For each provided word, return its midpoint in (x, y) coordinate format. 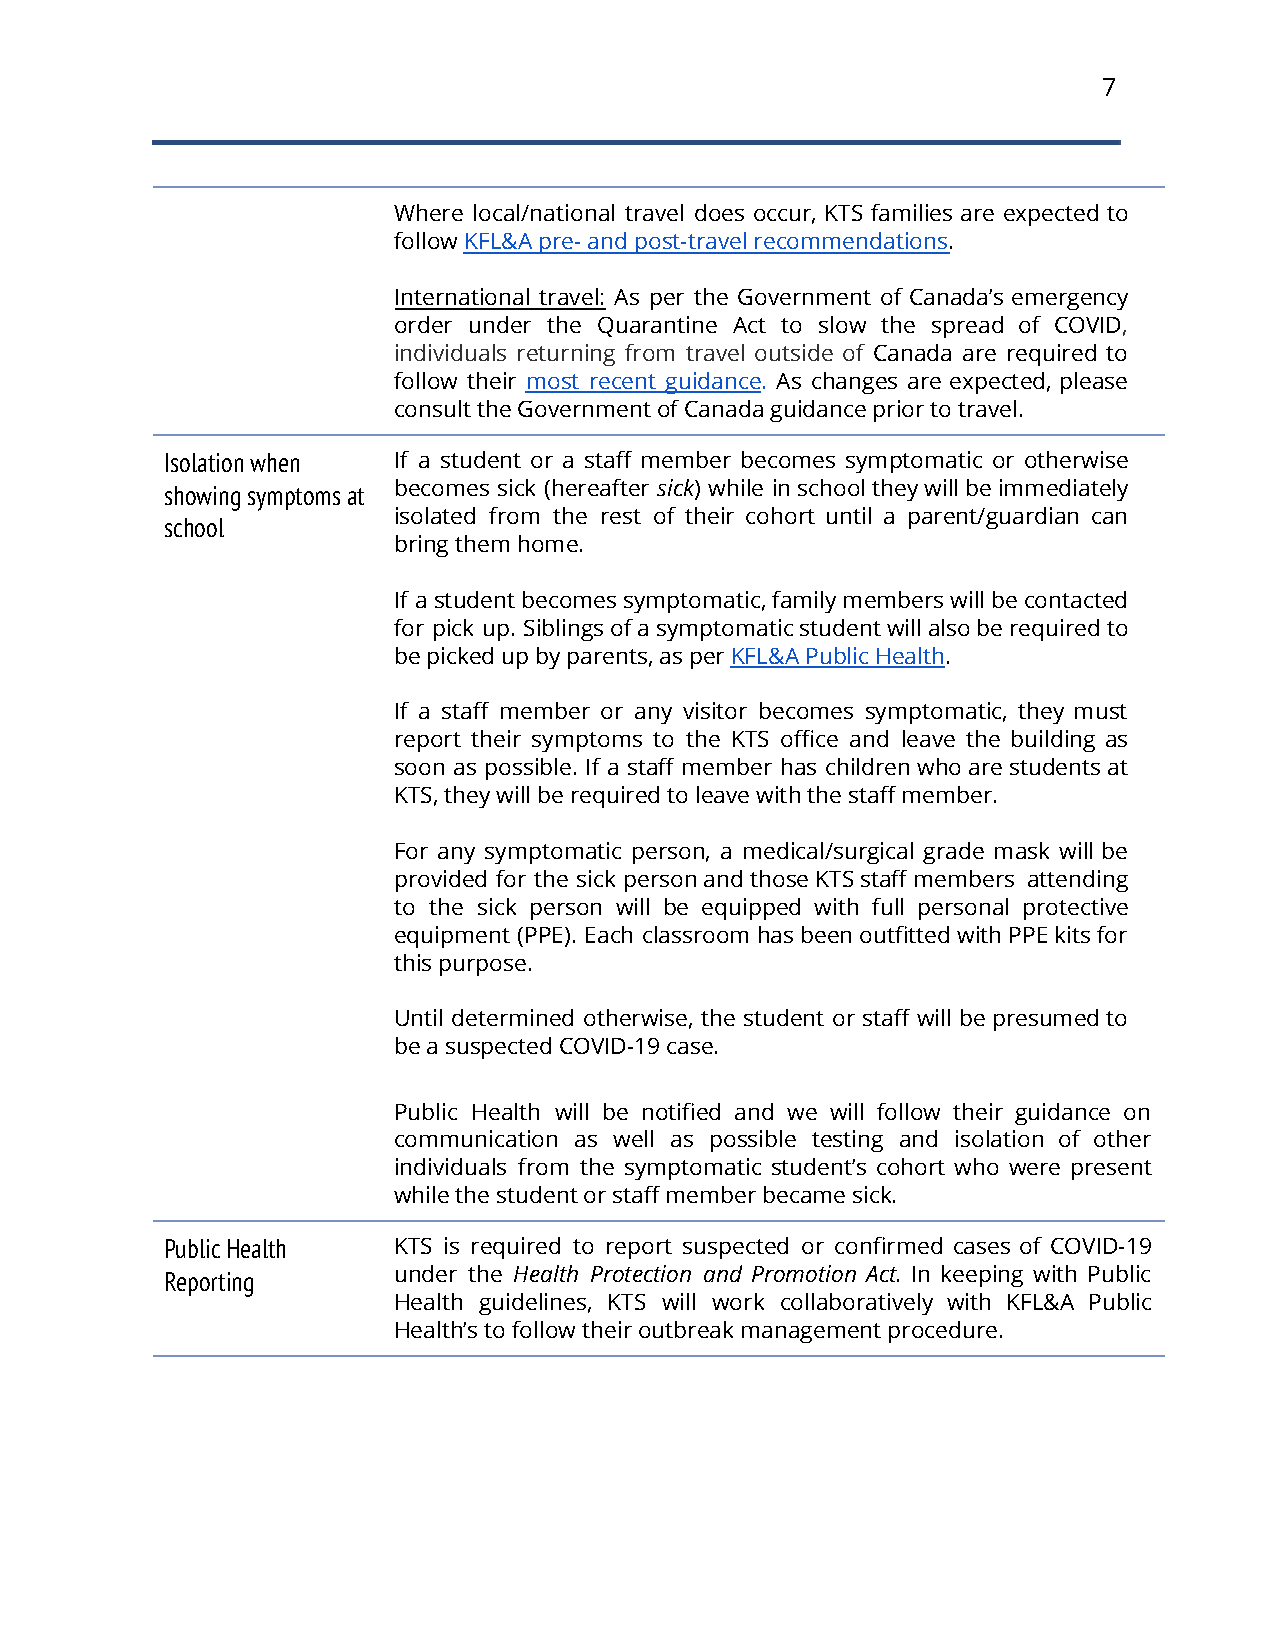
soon (419, 769)
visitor (715, 710)
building (1053, 741)
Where (428, 212)
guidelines (534, 1304)
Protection (641, 1273)
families (911, 212)
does (719, 212)
